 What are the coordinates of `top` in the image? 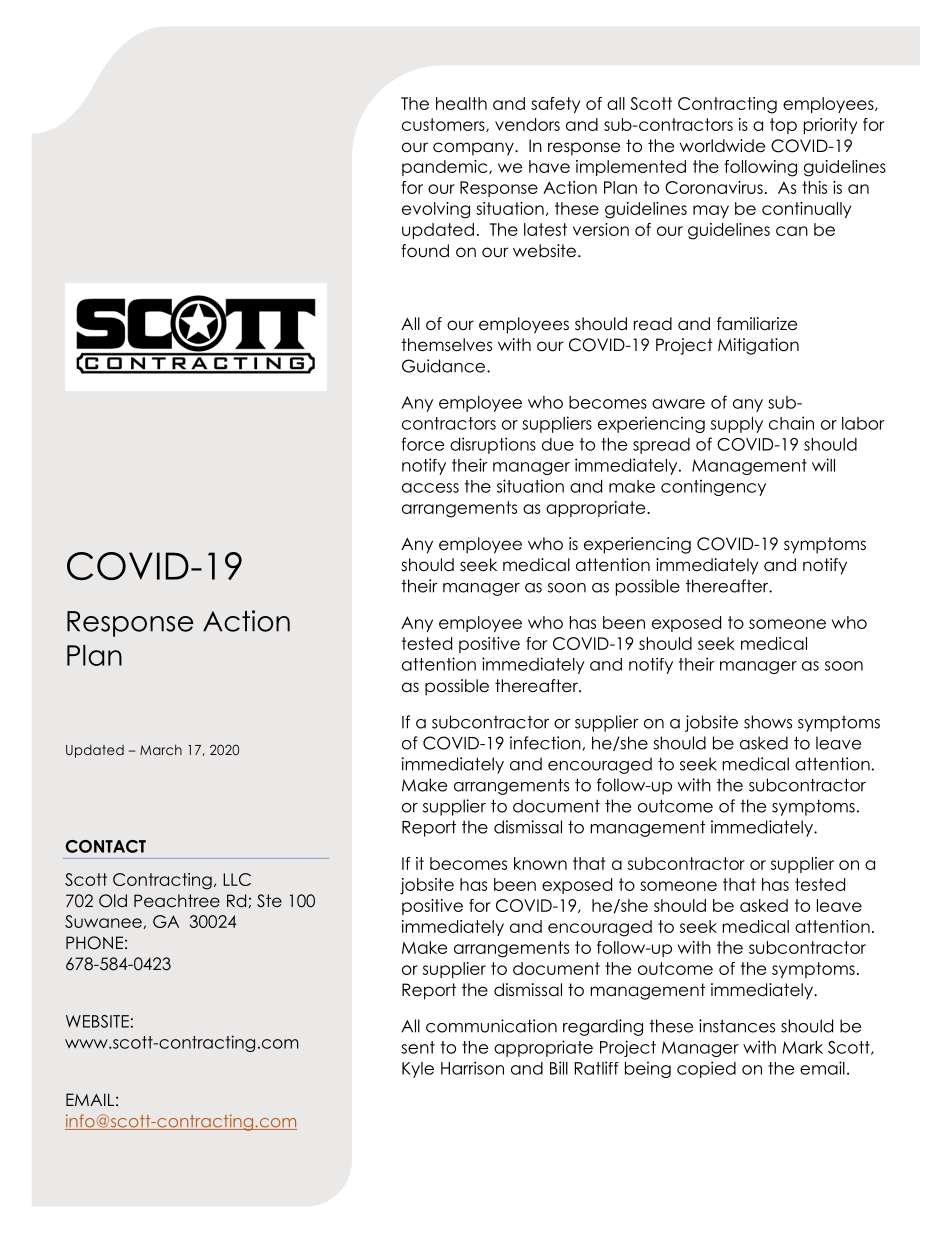 It's located at (783, 126).
